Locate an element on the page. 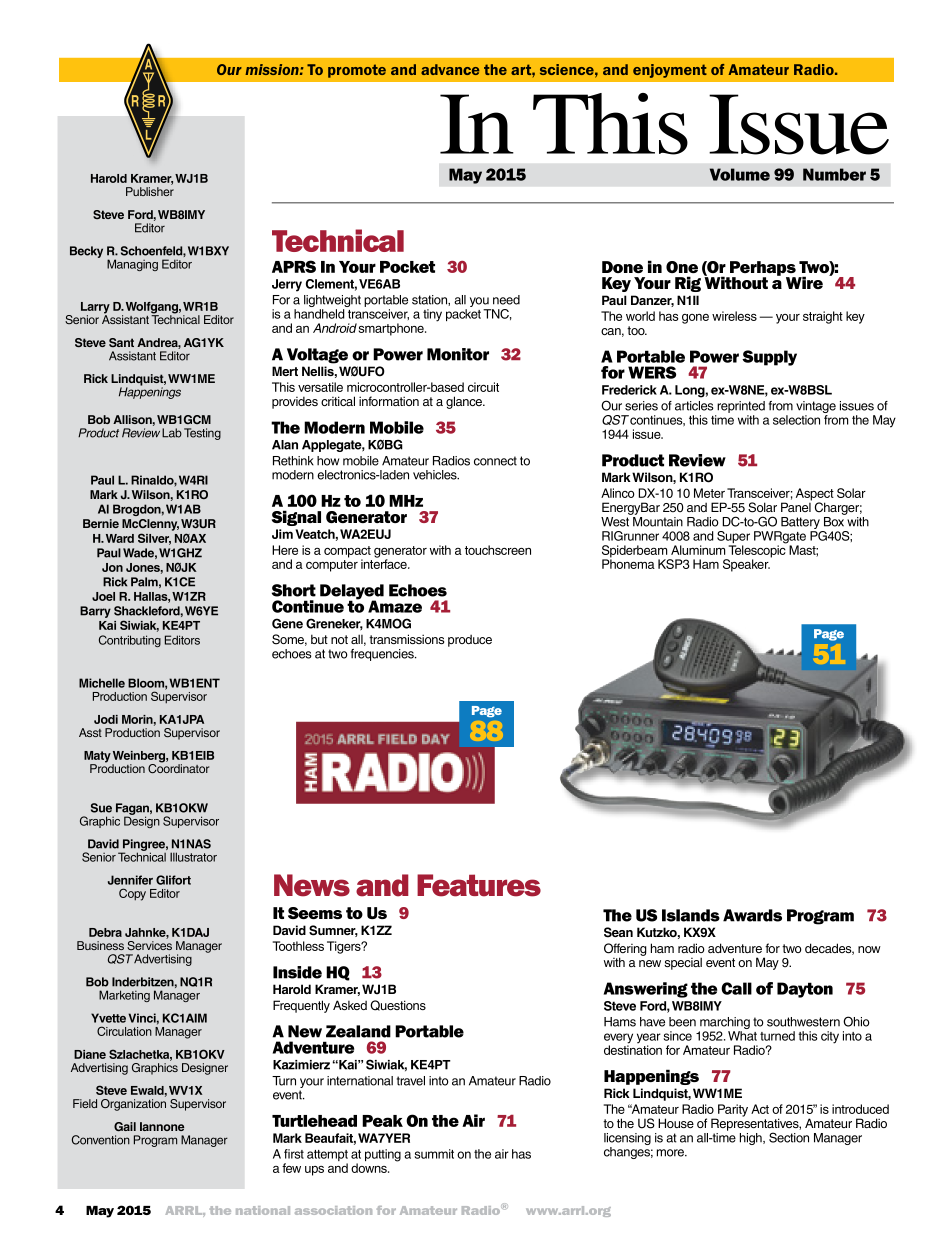 The image size is (952, 1250). Volume is located at coordinates (740, 174).
